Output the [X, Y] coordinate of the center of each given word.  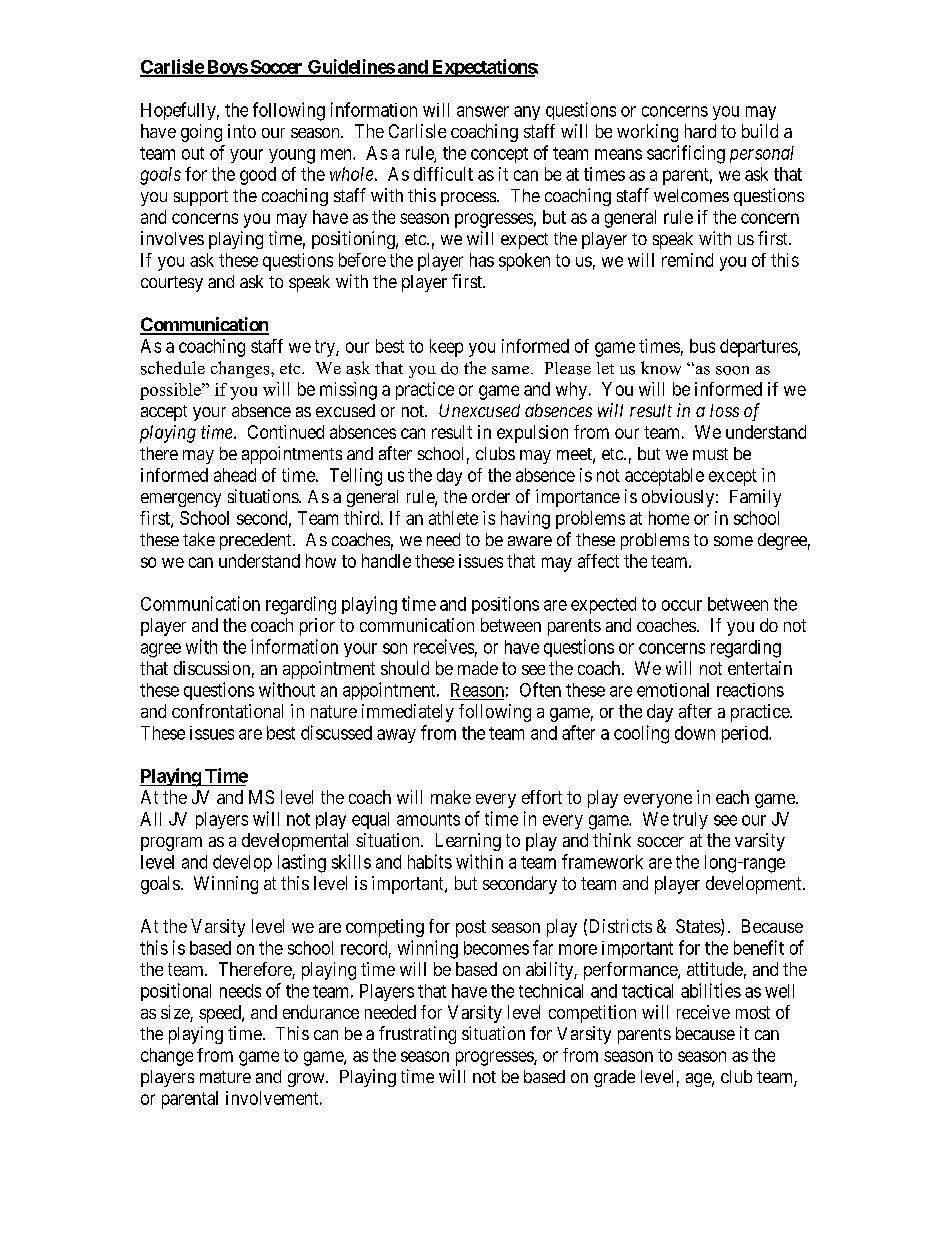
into [242, 131]
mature [225, 1077]
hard [700, 131]
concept [499, 155]
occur [682, 605]
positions [505, 605]
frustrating [417, 1035]
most [753, 1012]
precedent [257, 541]
